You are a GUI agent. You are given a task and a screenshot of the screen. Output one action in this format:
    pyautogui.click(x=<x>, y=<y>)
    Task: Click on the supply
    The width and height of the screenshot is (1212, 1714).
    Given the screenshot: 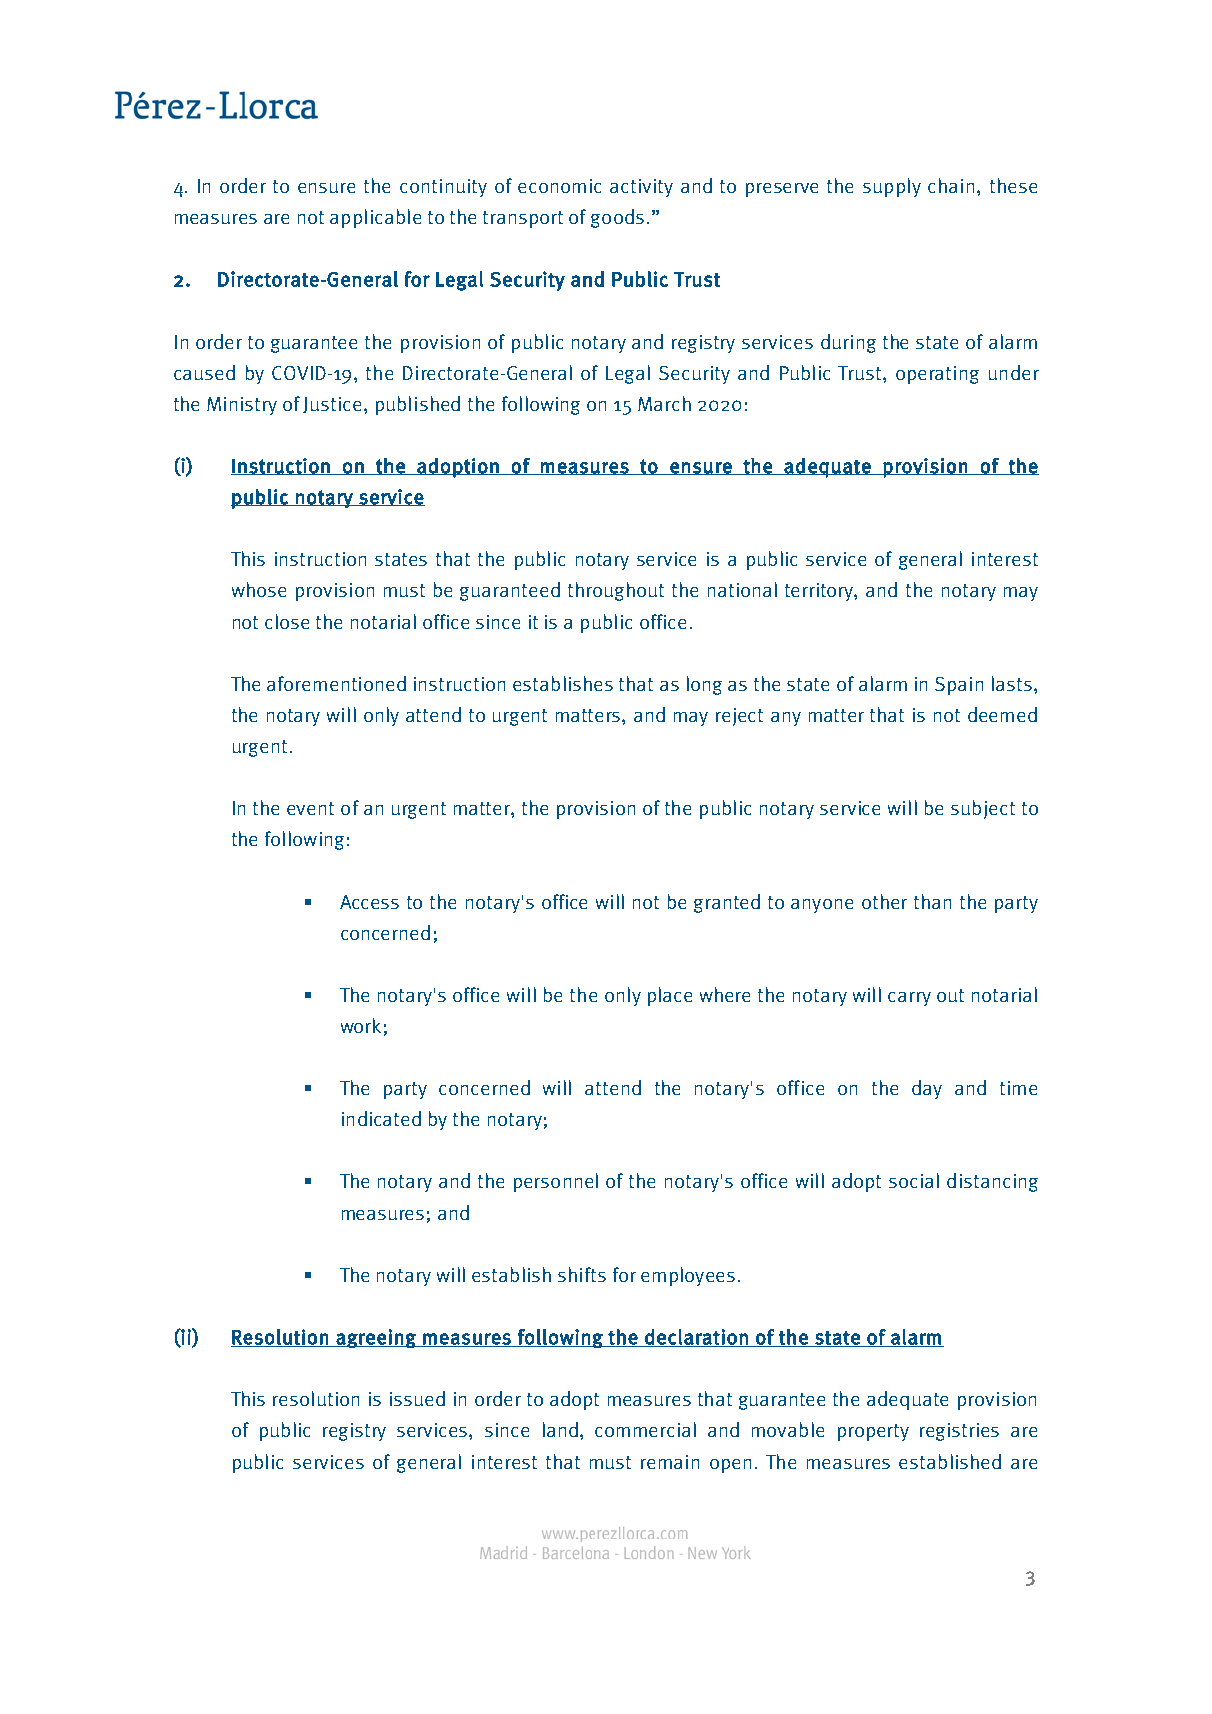 What is the action you would take?
    pyautogui.click(x=892, y=187)
